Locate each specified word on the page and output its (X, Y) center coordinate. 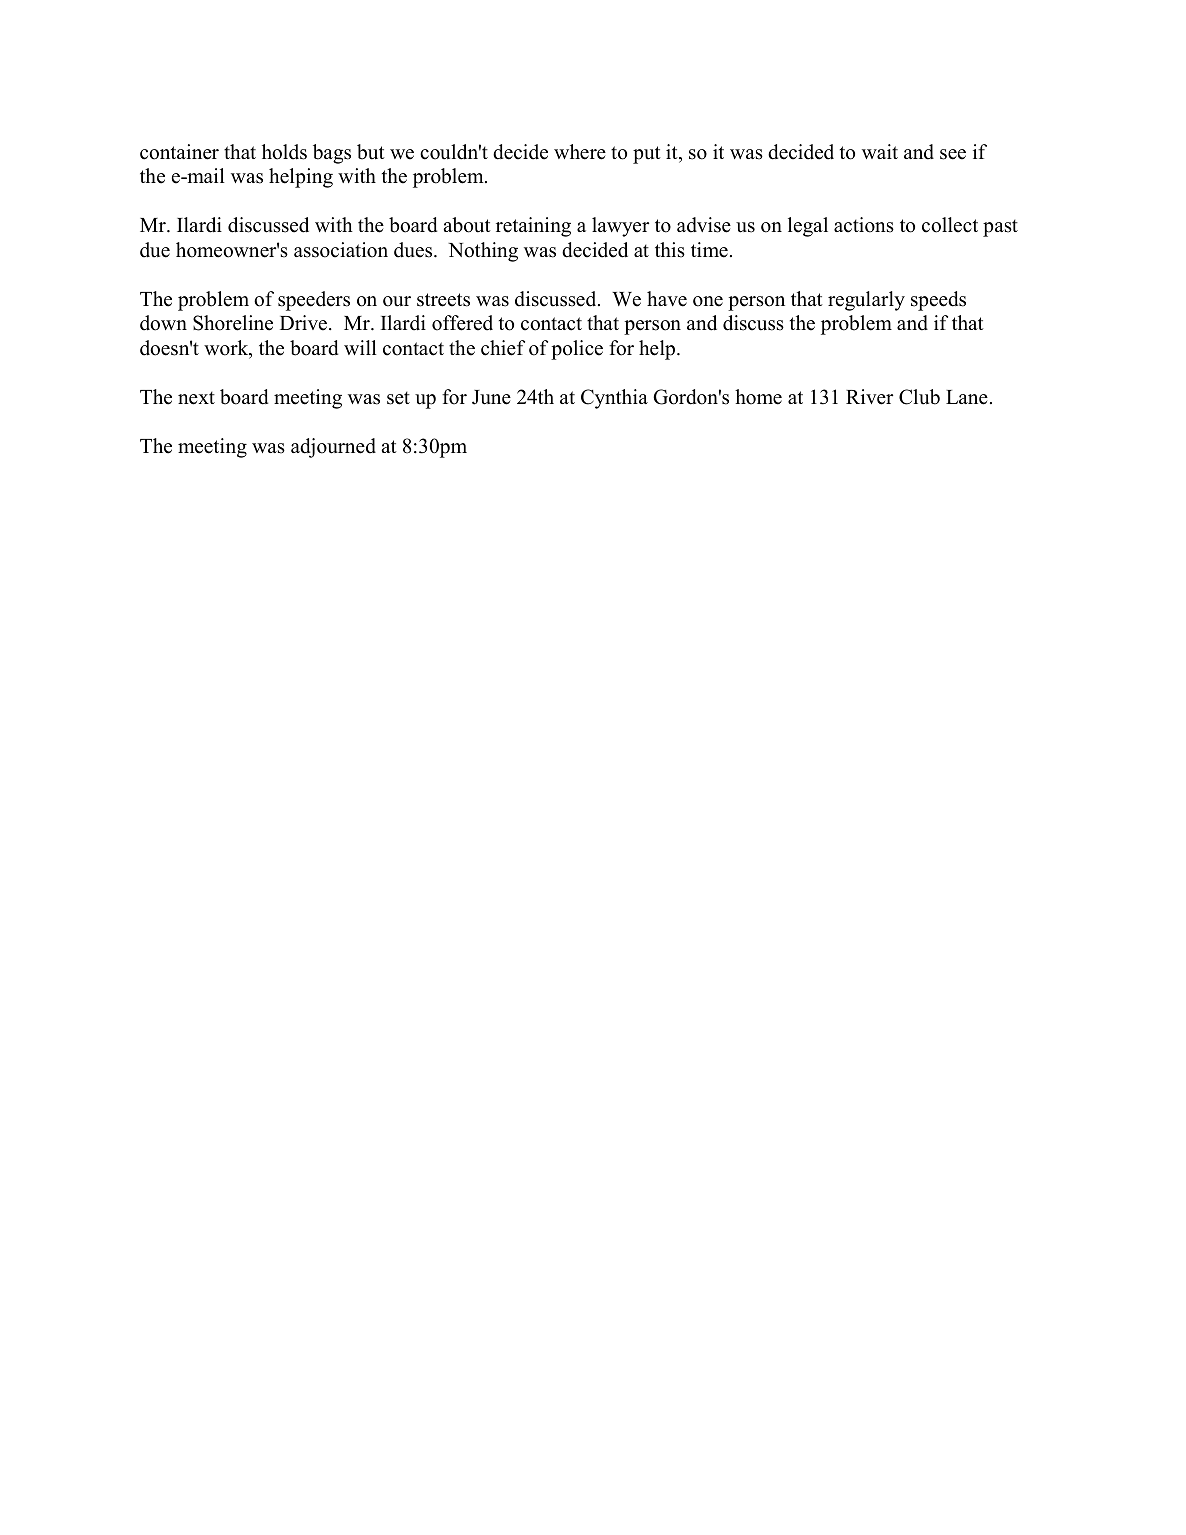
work (227, 349)
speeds (938, 301)
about (467, 225)
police (577, 350)
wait (880, 151)
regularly (866, 301)
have (667, 299)
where (580, 152)
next (196, 398)
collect (950, 225)
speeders (314, 301)
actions (864, 225)
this (670, 250)
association (341, 250)
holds (284, 152)
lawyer (620, 227)
